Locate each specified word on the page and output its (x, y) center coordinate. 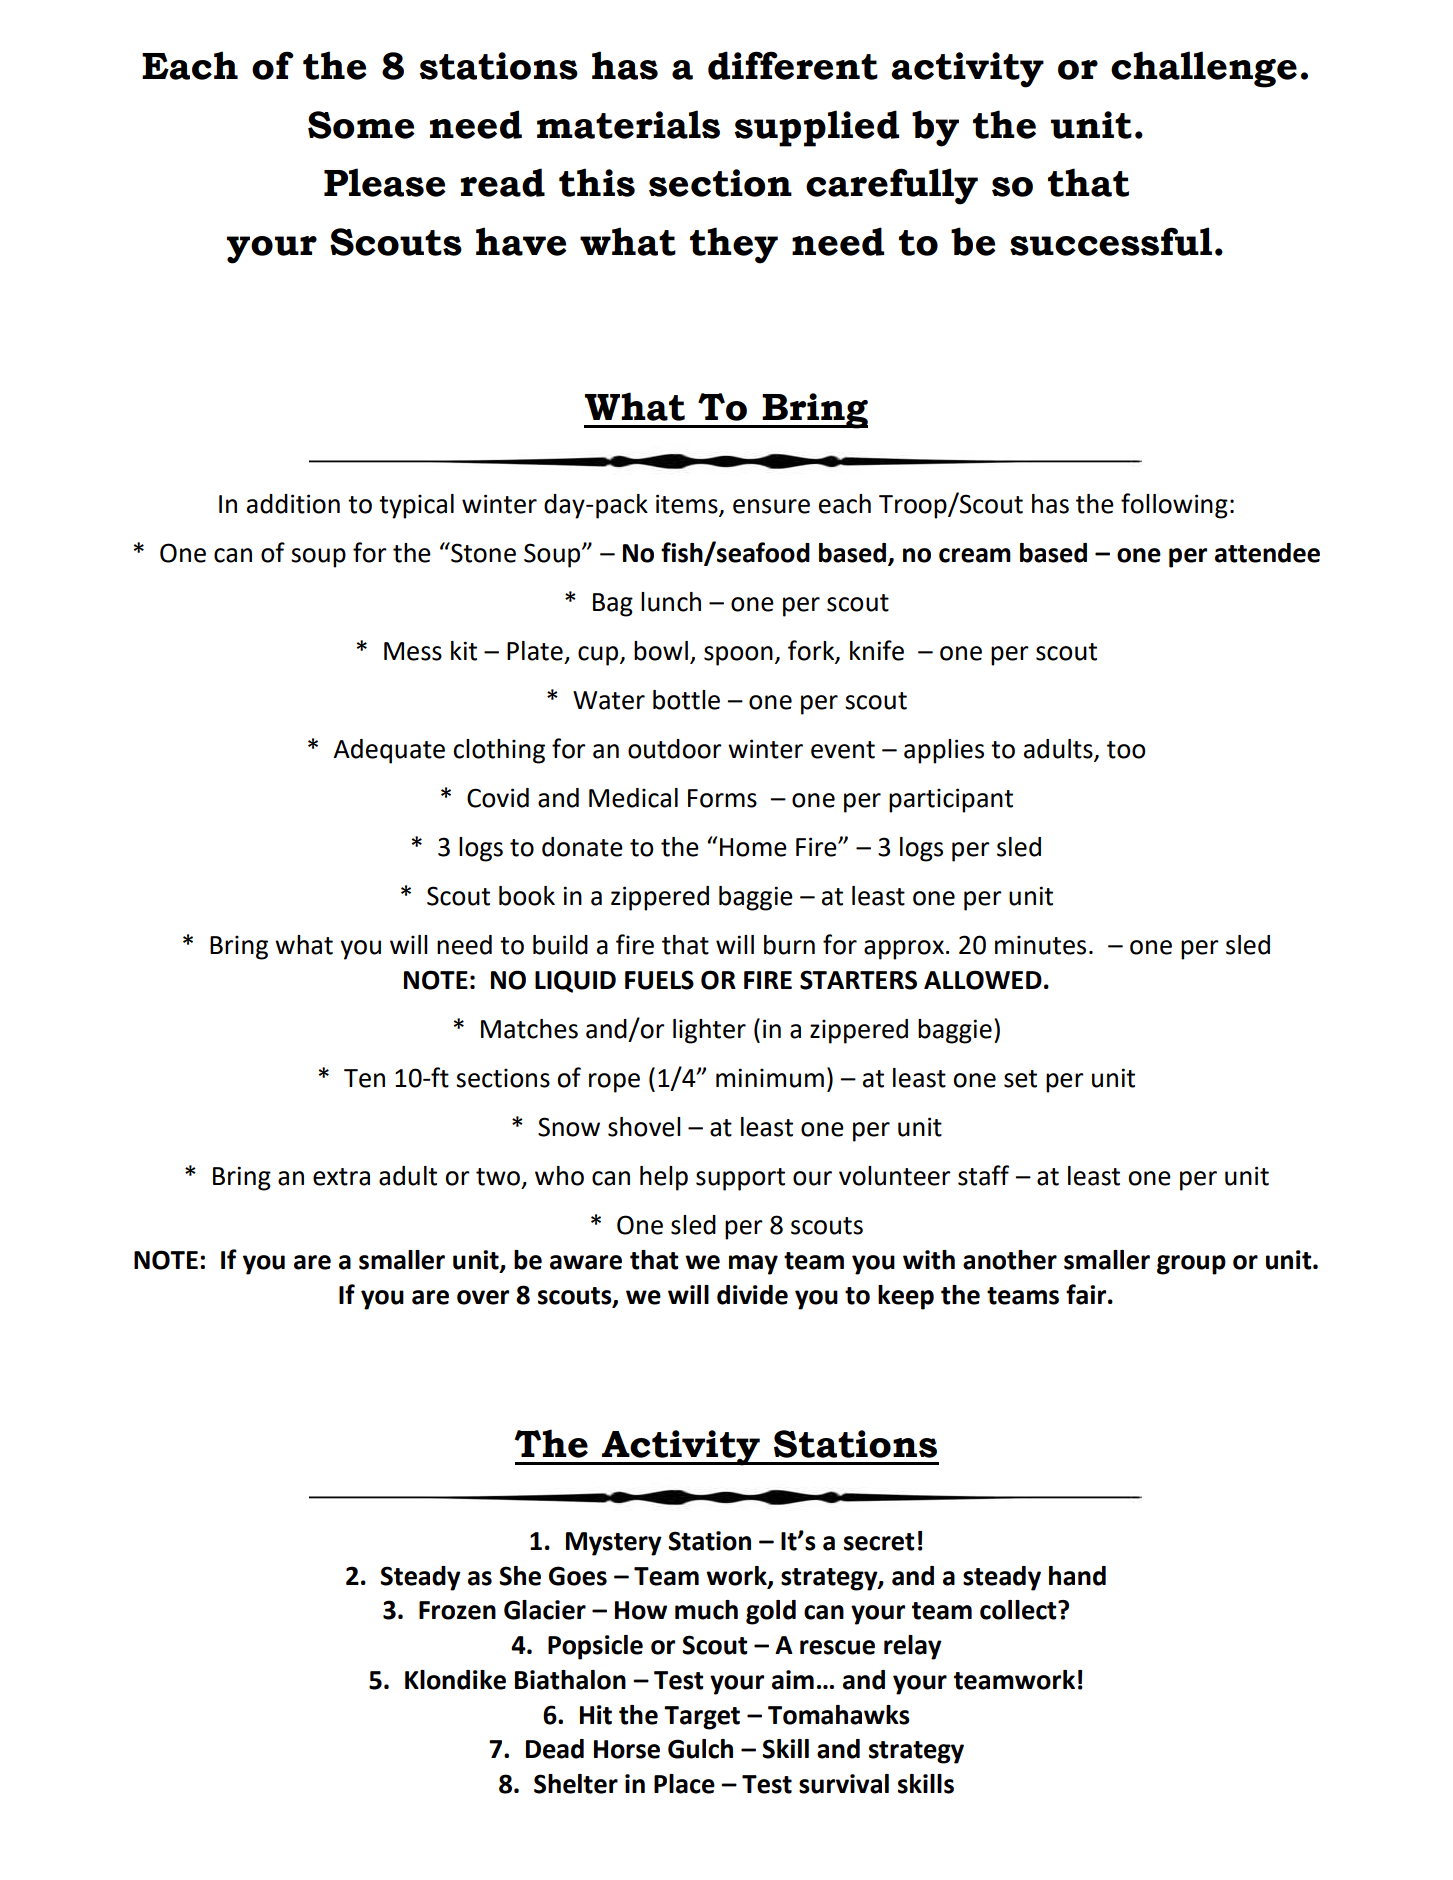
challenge (1204, 69)
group (1191, 1265)
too (1126, 750)
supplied (816, 128)
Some (361, 125)
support (740, 1179)
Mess (413, 651)
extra (341, 1177)
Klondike (455, 1680)
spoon (738, 656)
